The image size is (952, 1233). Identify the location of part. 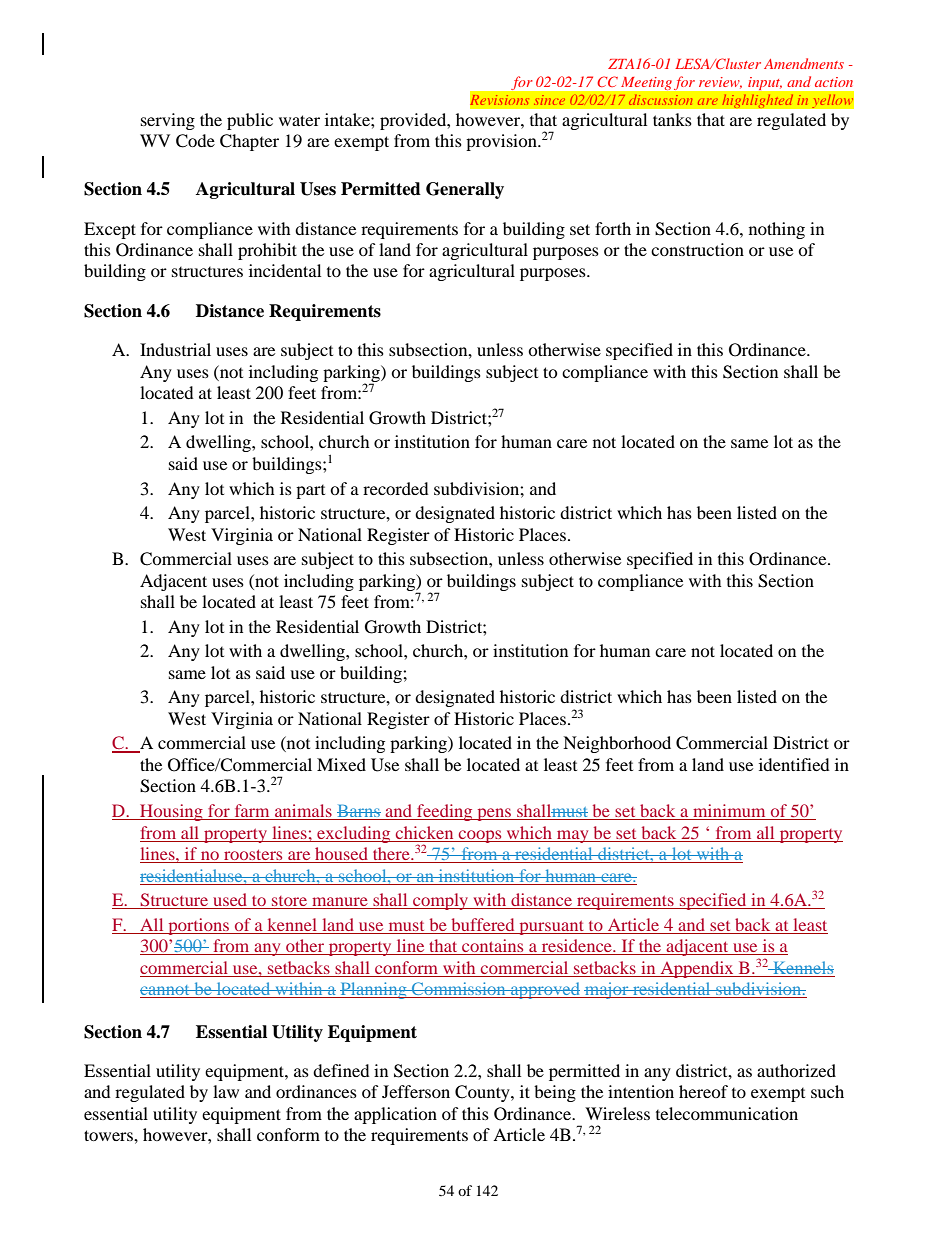
(310, 492).
